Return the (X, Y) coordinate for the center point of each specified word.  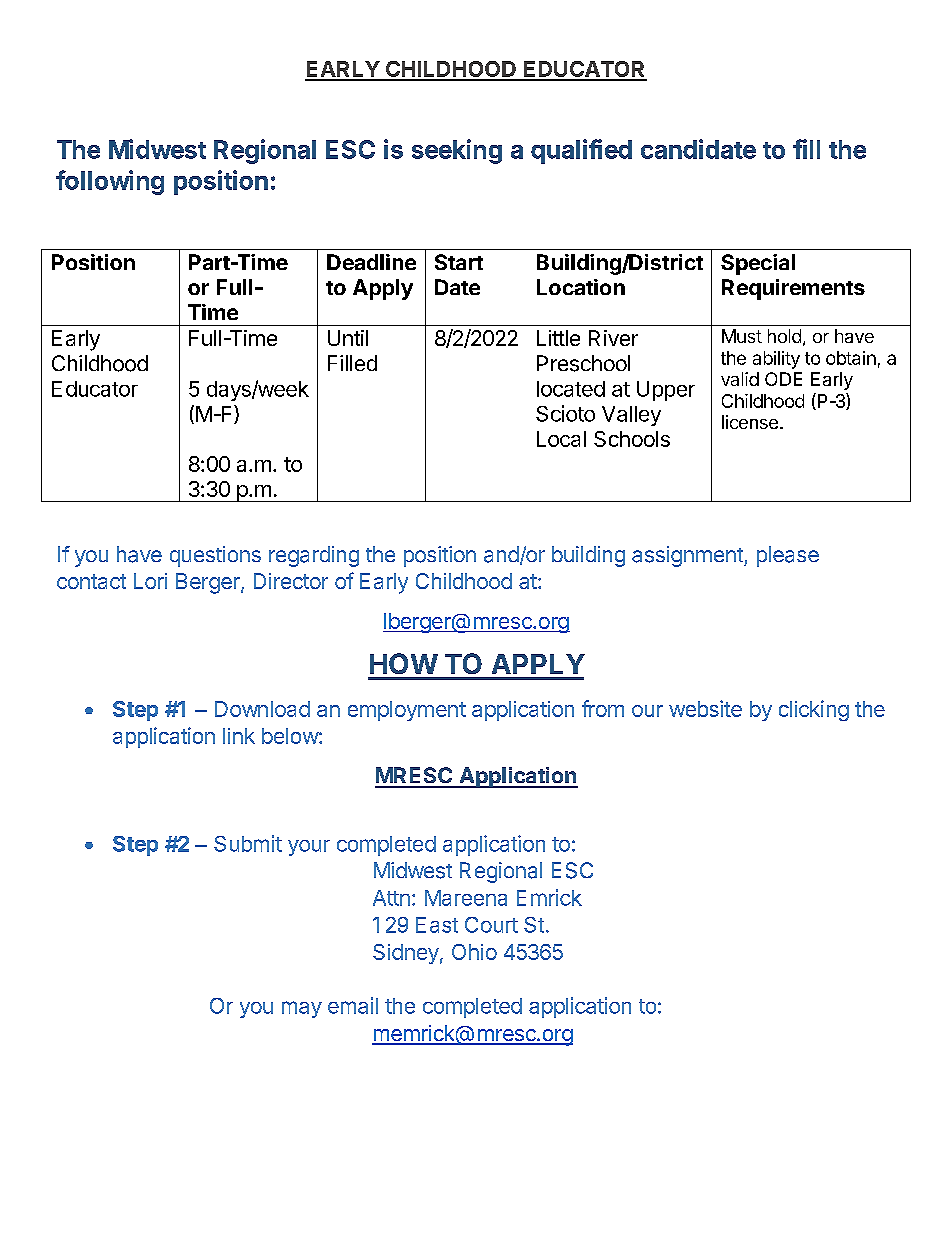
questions (215, 556)
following (110, 182)
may (302, 1009)
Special (758, 264)
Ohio (474, 952)
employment (407, 711)
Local (561, 439)
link (239, 736)
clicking (814, 710)
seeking (457, 151)
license (750, 422)
